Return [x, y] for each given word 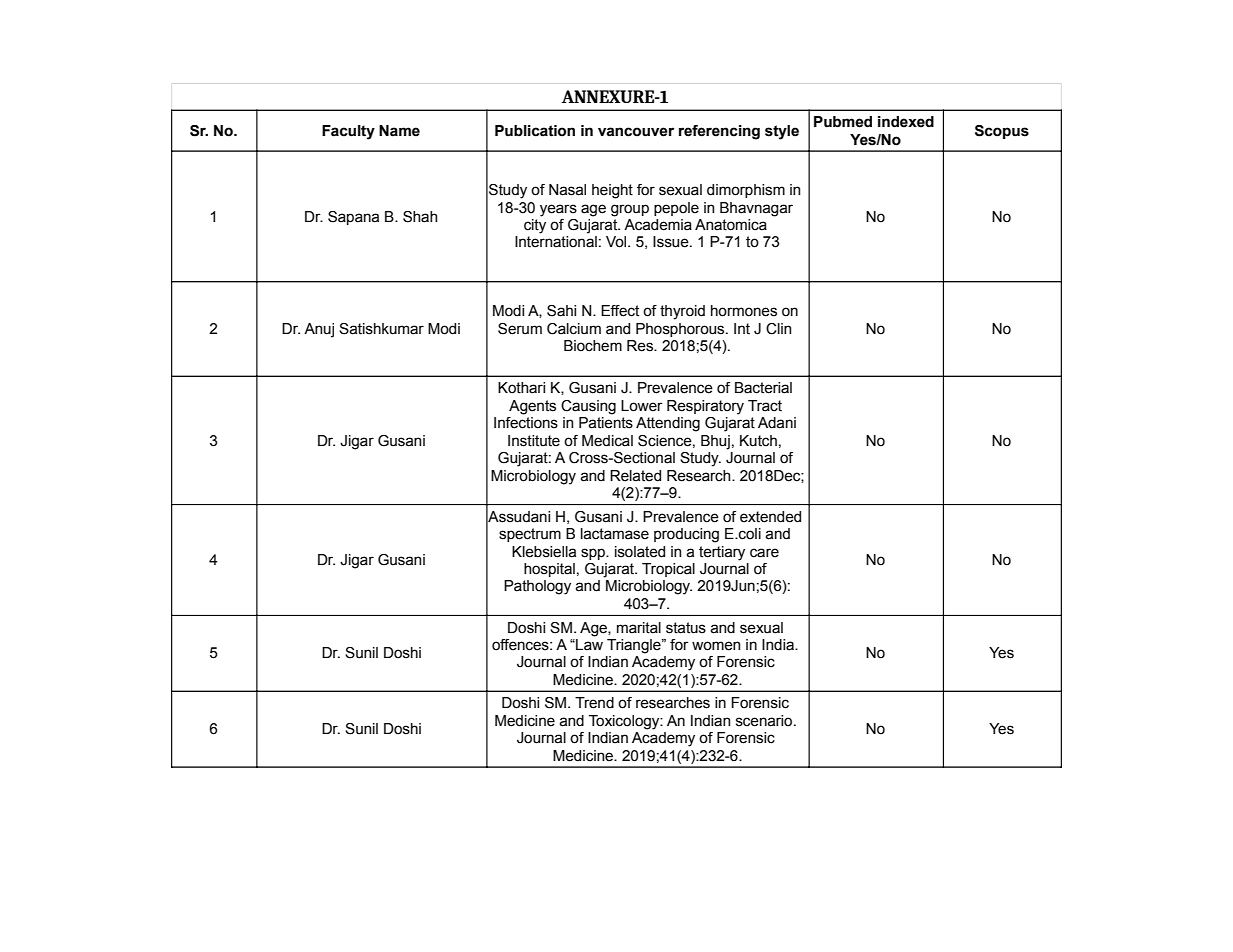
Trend [594, 703]
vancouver [636, 132]
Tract [765, 406]
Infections [526, 423]
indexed [906, 122]
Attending [668, 424]
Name [399, 131]
